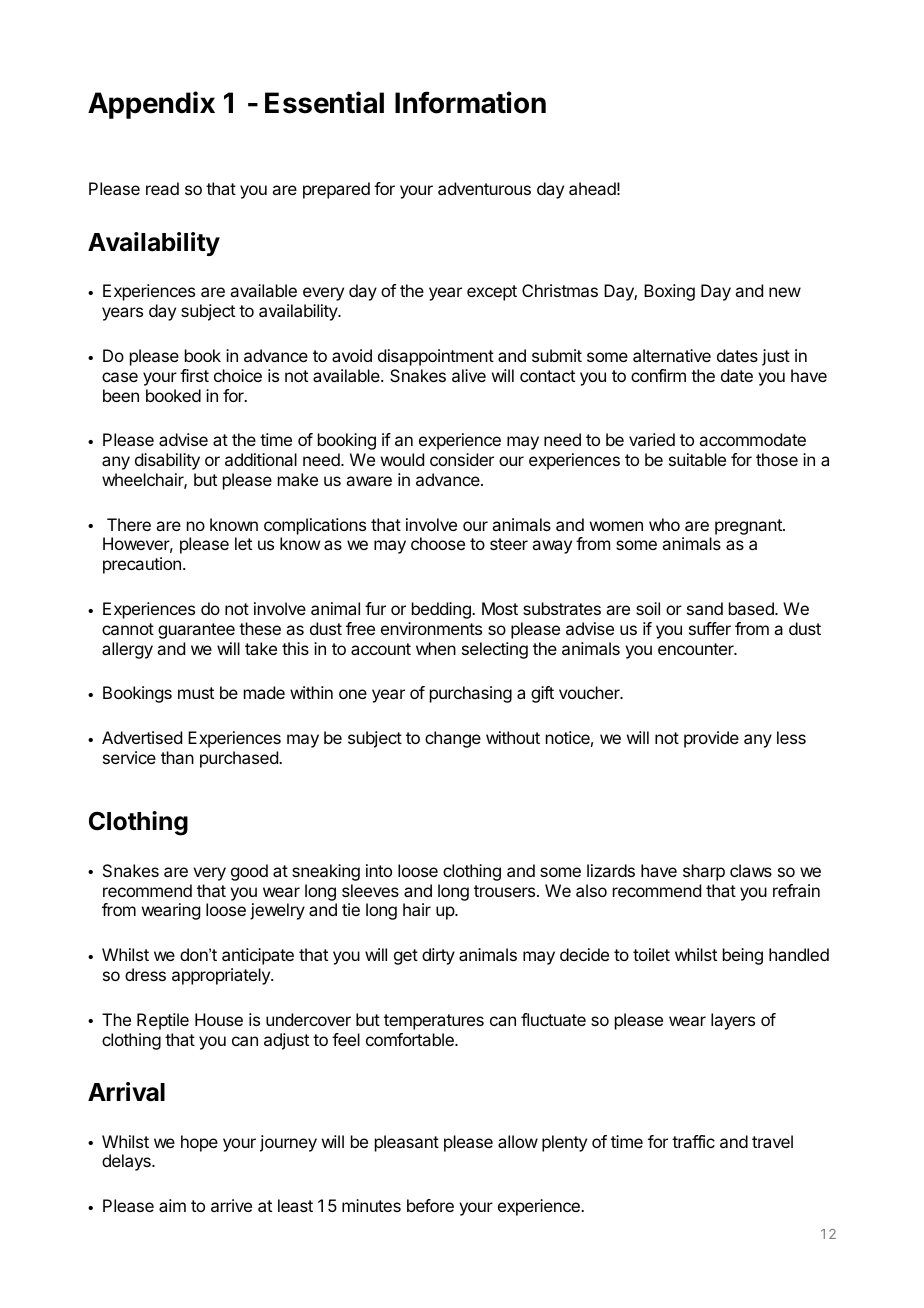  What do you see at coordinates (430, 1205) in the screenshot?
I see `before` at bounding box center [430, 1205].
